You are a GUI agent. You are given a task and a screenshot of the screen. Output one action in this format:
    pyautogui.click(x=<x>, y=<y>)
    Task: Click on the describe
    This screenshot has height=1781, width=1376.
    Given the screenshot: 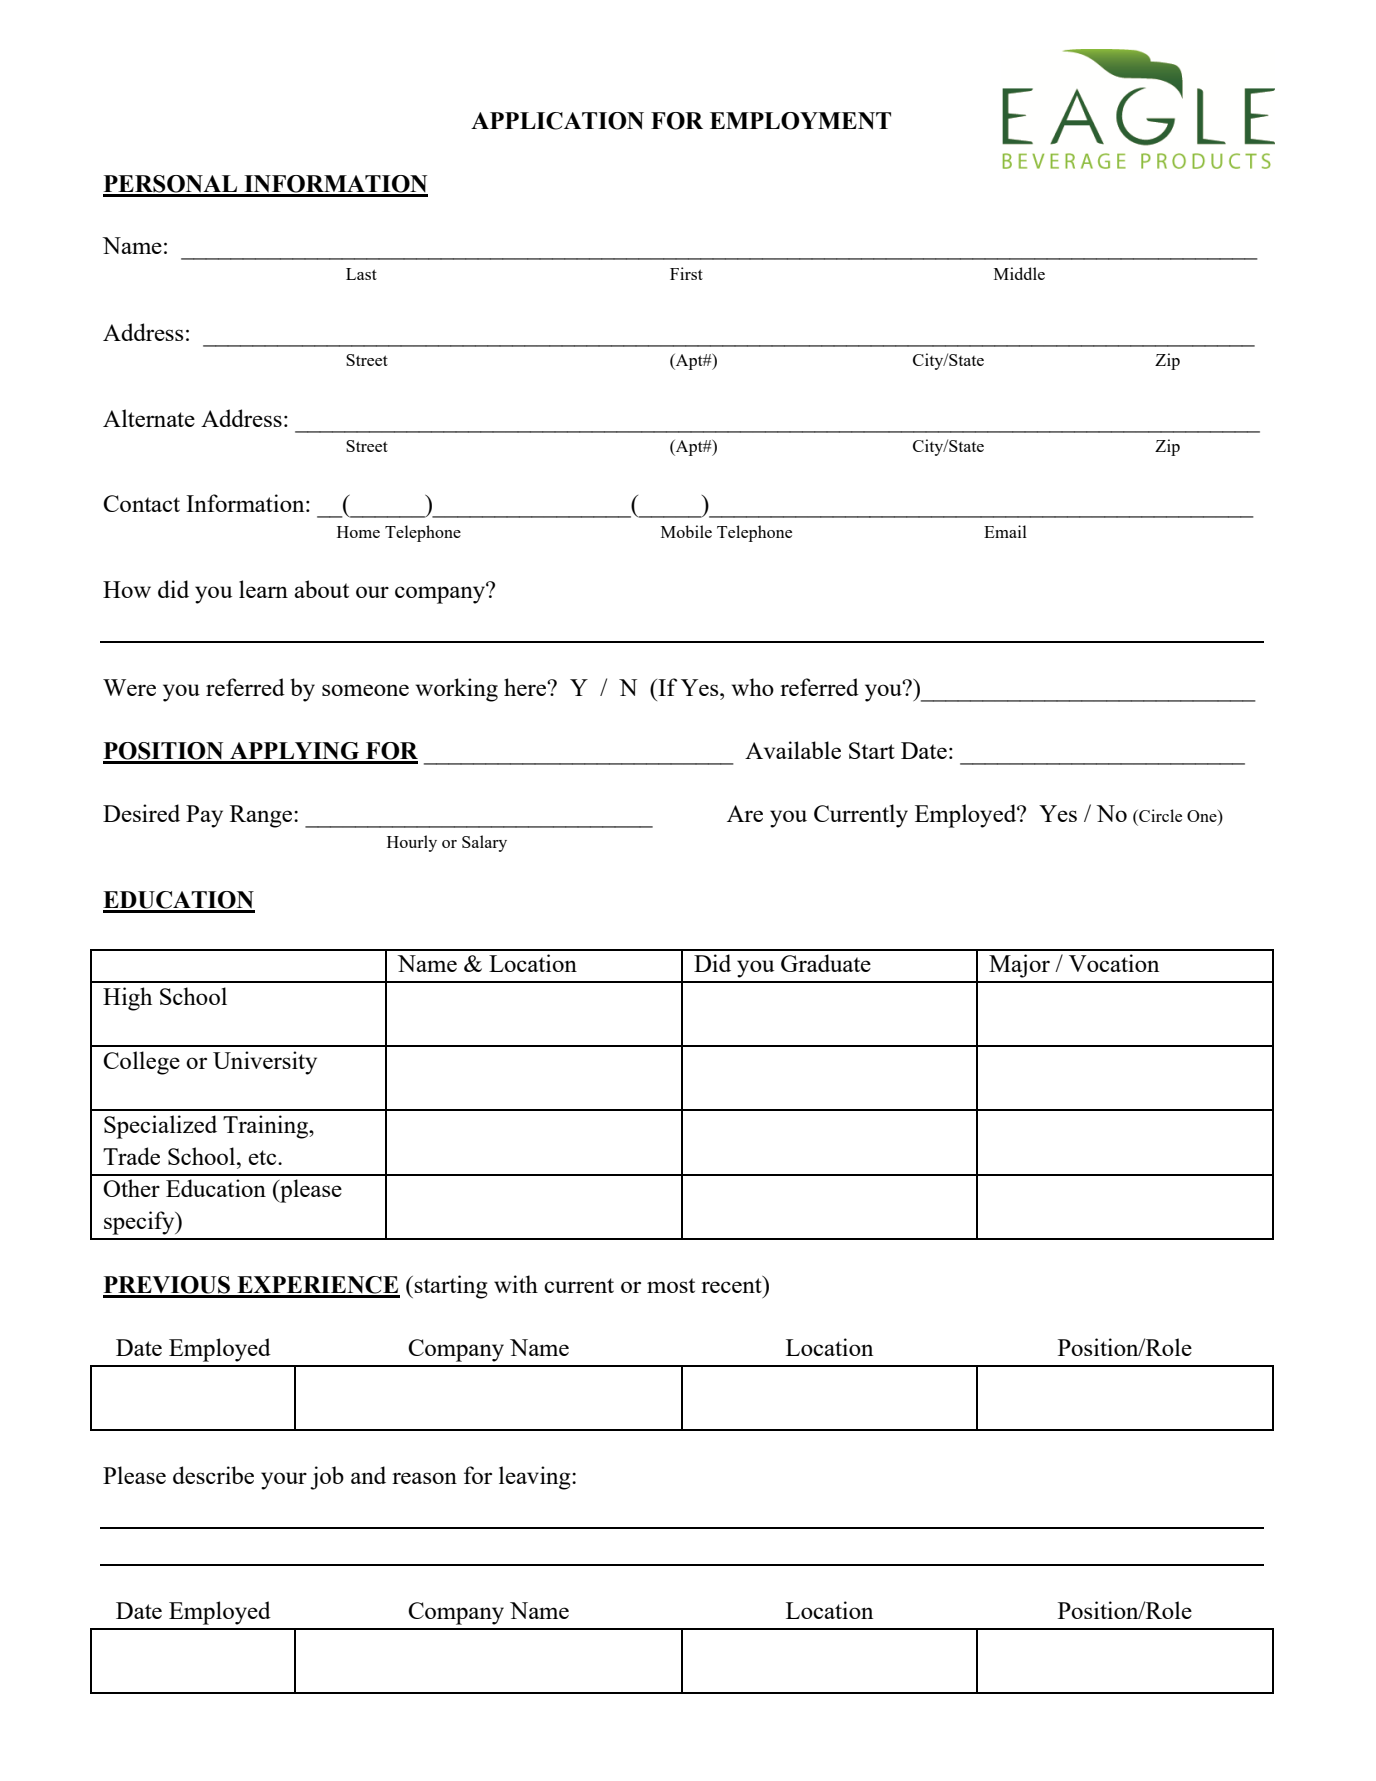 What is the action you would take?
    pyautogui.click(x=213, y=1475)
